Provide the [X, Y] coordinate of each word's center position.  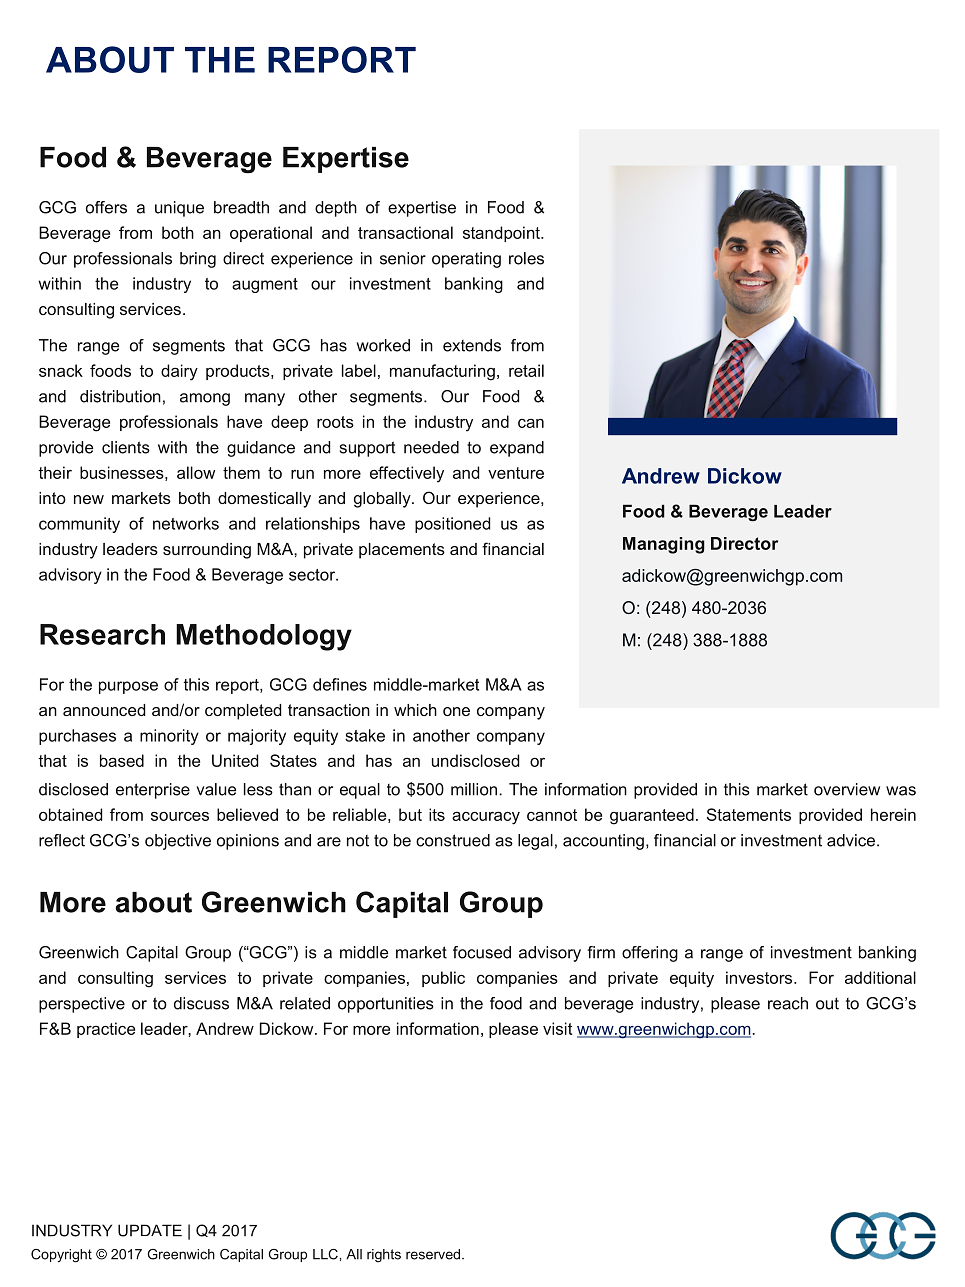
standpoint [502, 234]
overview [847, 789]
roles [526, 258]
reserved [434, 1254]
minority [169, 737]
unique [179, 209]
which [415, 710]
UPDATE [150, 1230]
